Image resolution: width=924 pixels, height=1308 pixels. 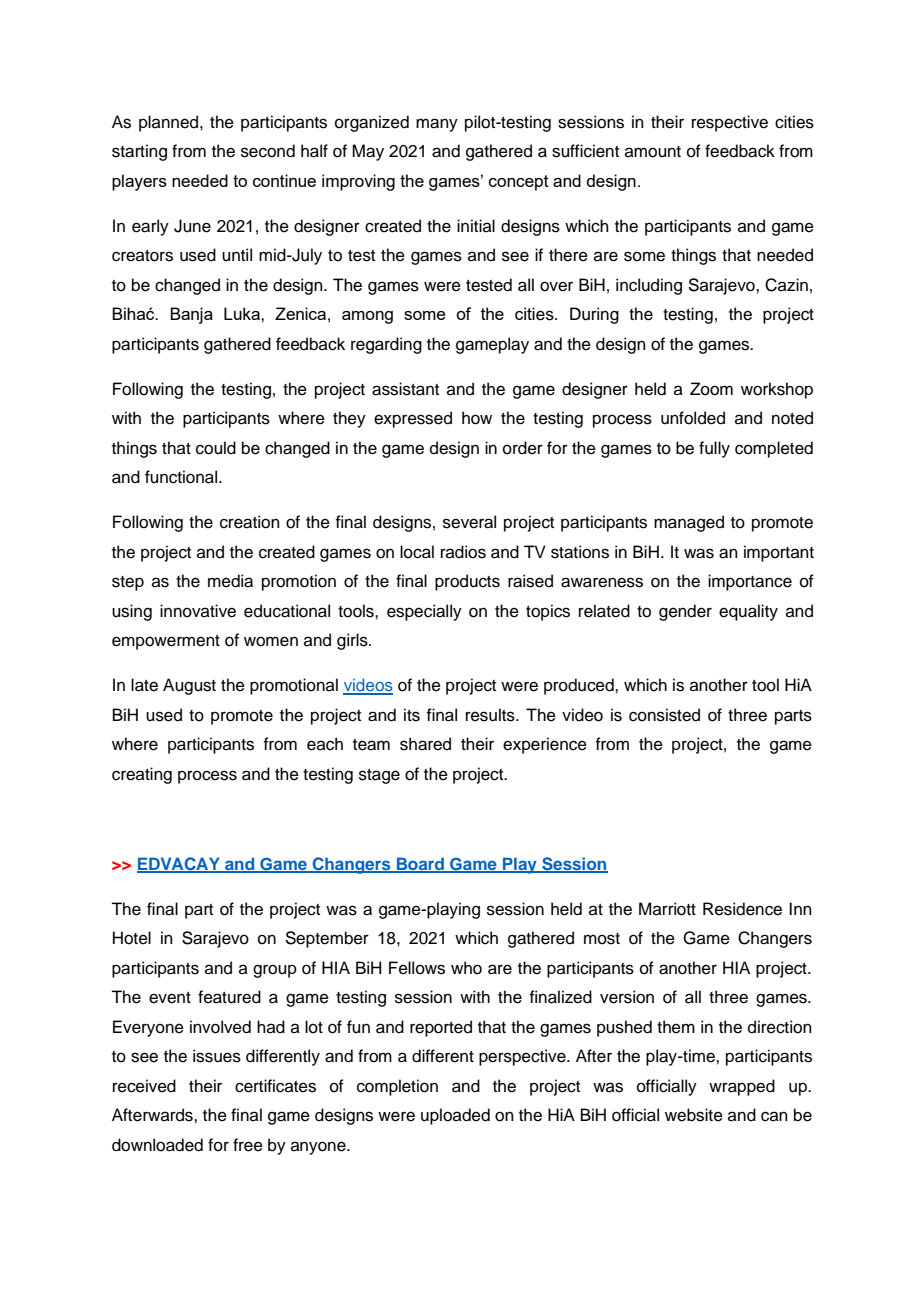 I want to click on consisted, so click(x=664, y=715).
